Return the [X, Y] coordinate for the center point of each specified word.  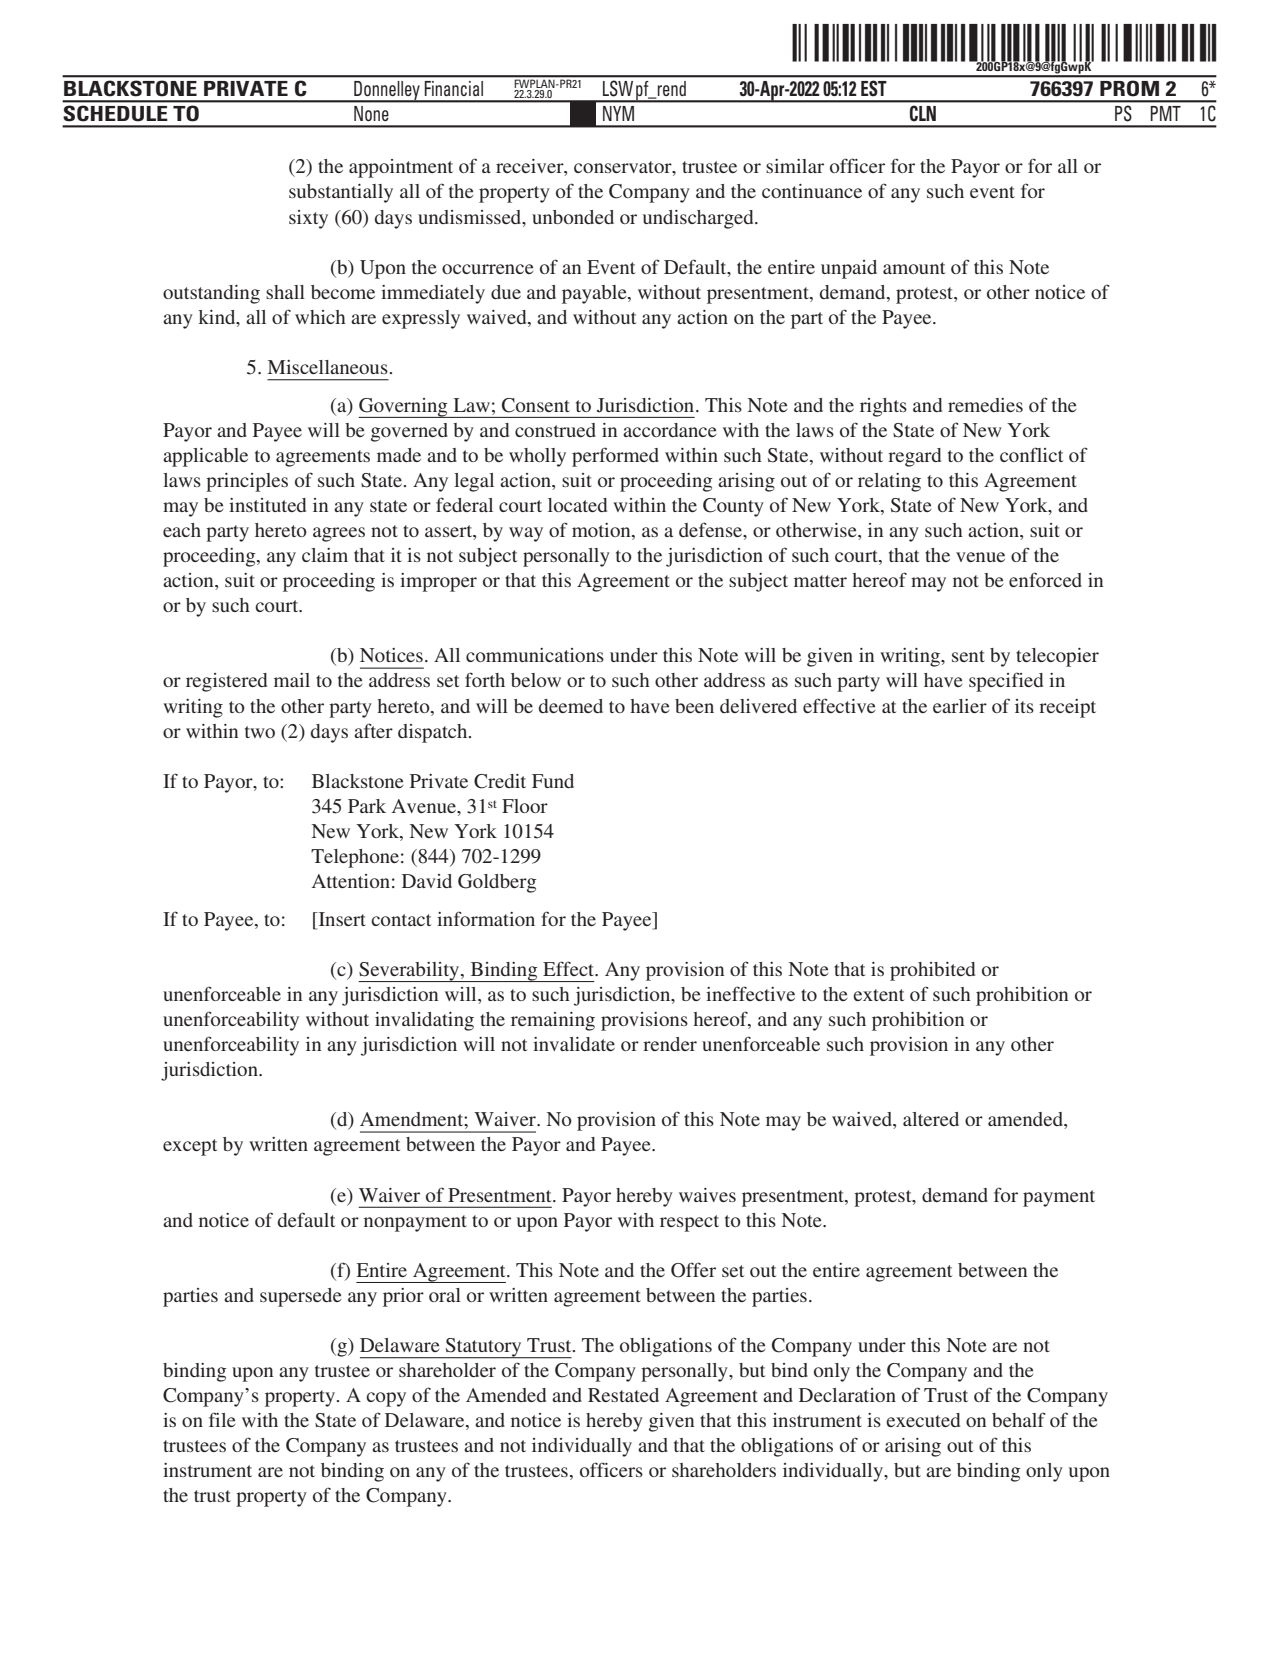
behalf [1019, 1419]
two [260, 732]
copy [386, 1399]
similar [795, 166]
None [371, 113]
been [694, 706]
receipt [1067, 708]
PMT [1166, 113]
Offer [693, 1270]
